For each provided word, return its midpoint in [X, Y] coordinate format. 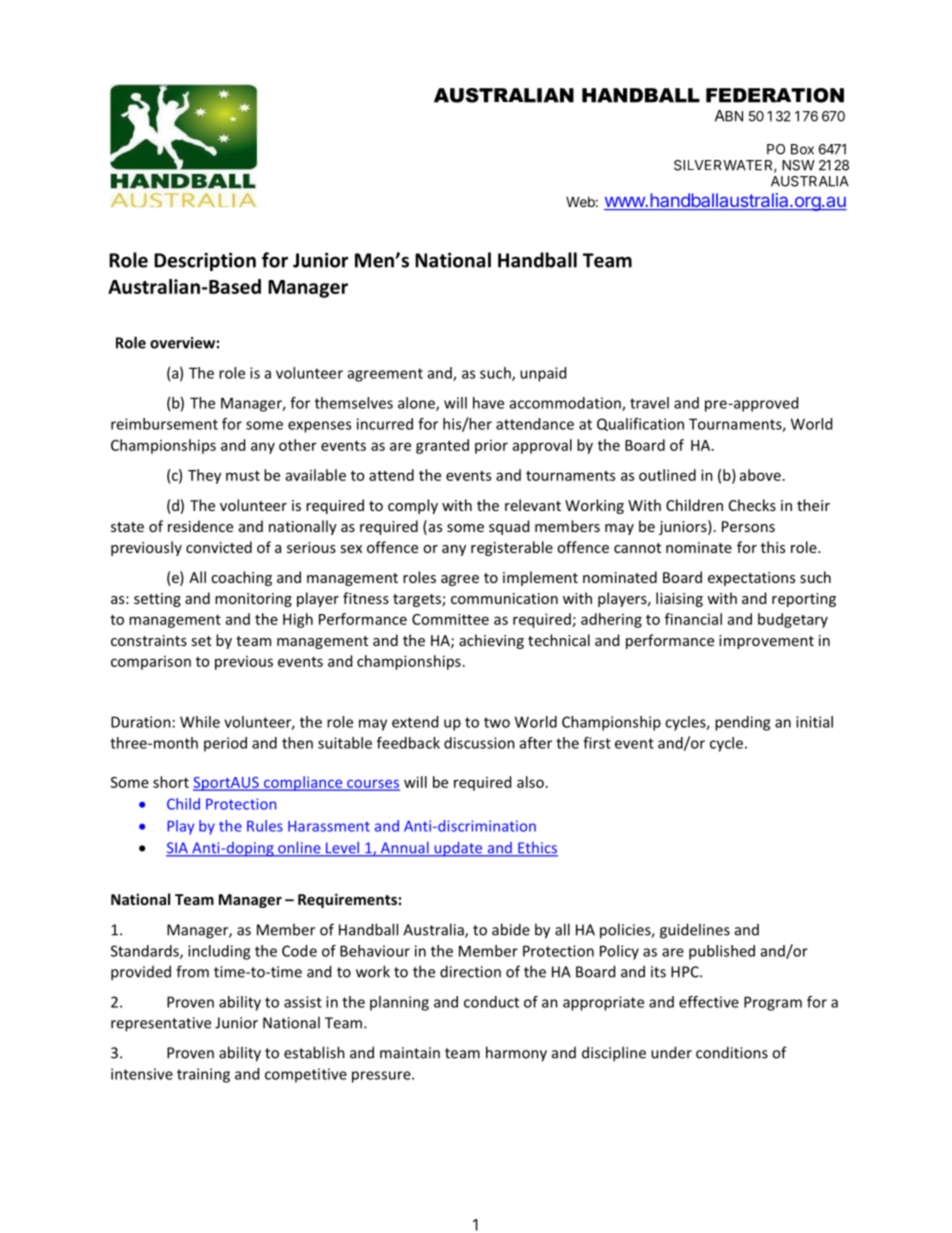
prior [491, 447]
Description [205, 262]
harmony [516, 1054]
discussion [479, 743]
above [760, 475]
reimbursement [164, 424]
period [225, 744]
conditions [732, 1052]
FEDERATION [775, 95]
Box [802, 149]
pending [742, 723]
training [203, 1075]
